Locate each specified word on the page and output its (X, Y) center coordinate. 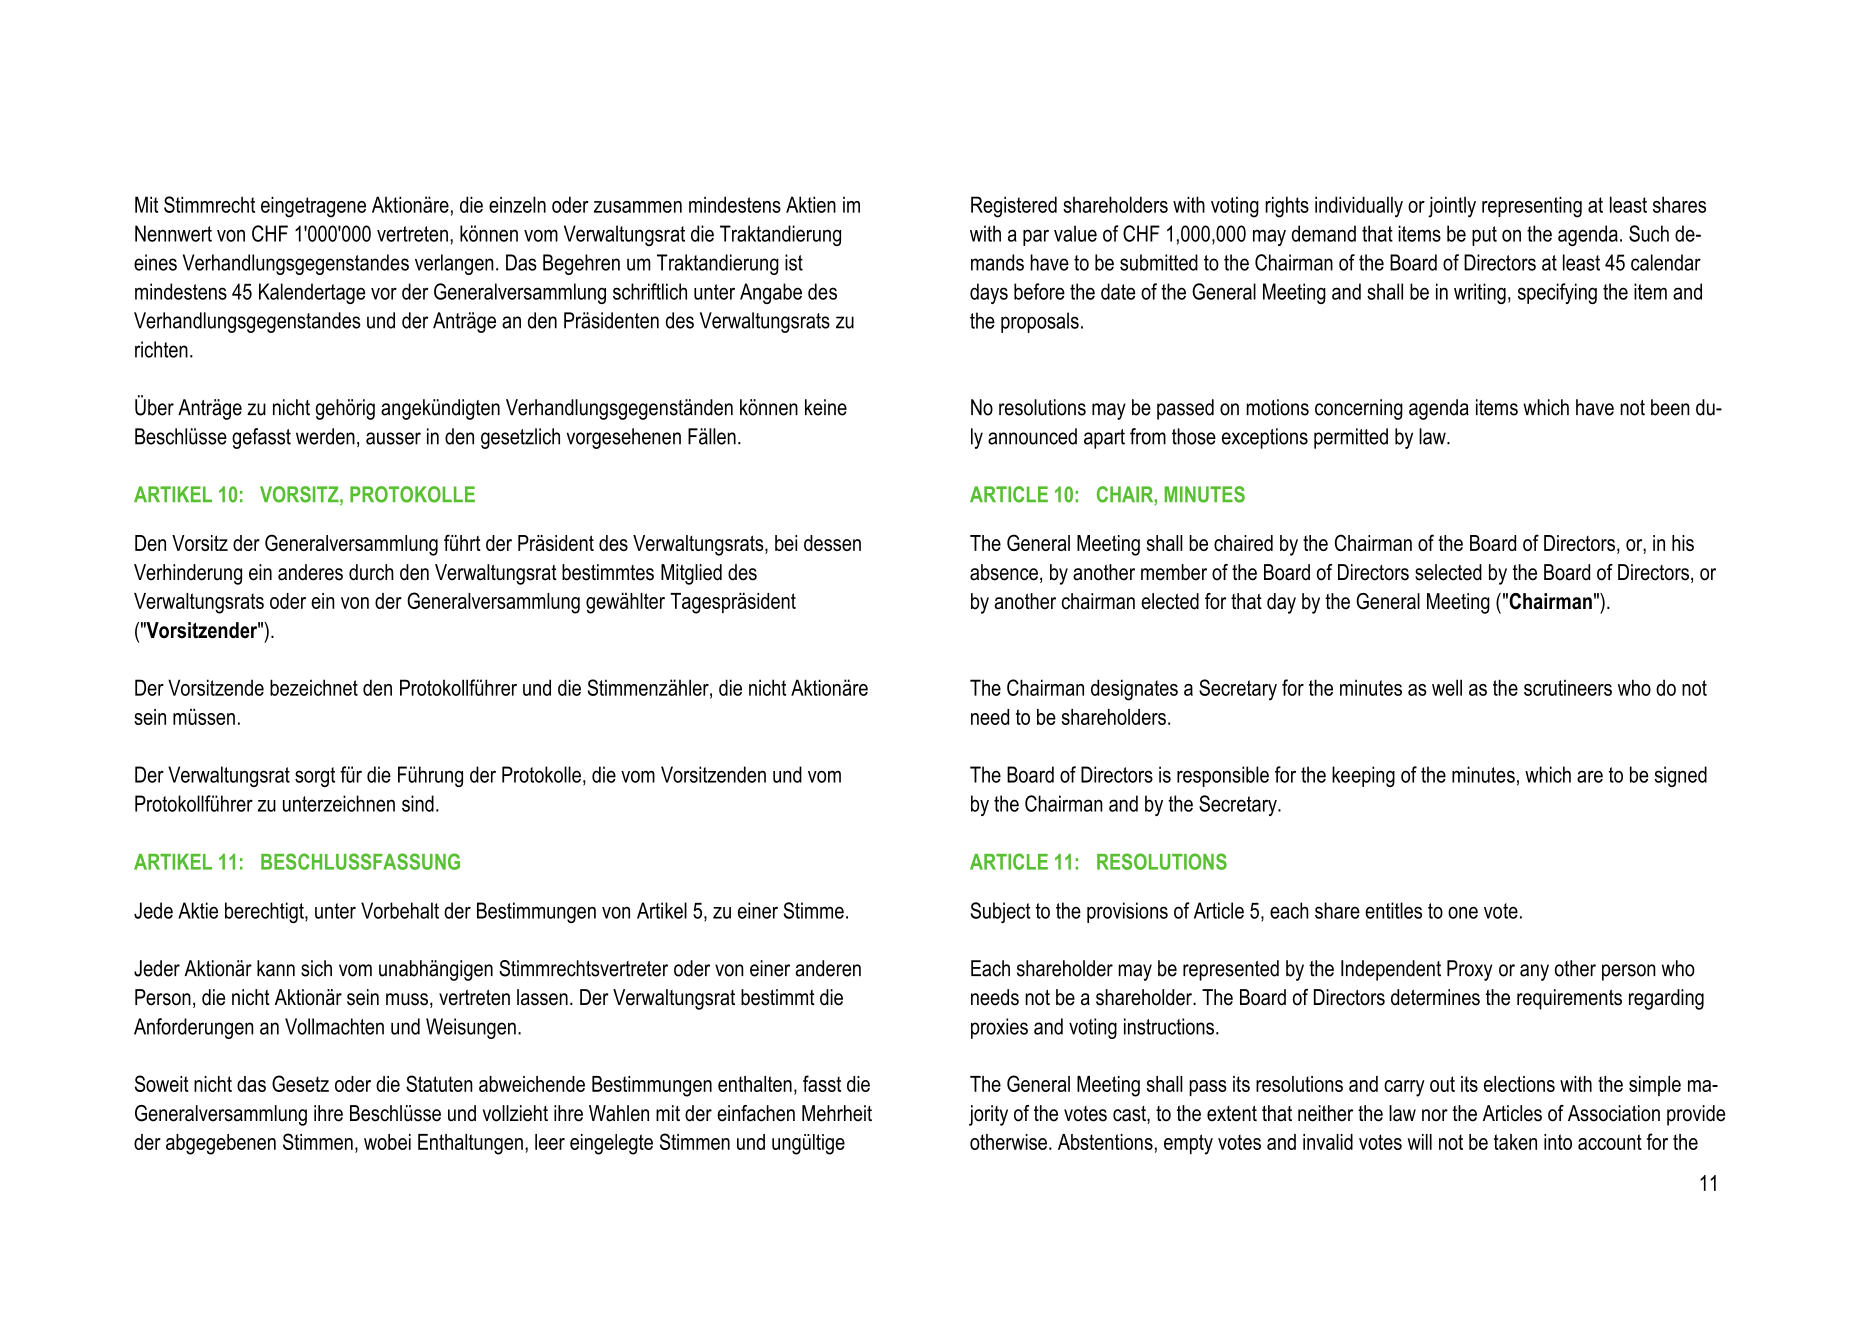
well (1447, 687)
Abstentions (1105, 1142)
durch (371, 572)
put (1484, 236)
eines (155, 262)
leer (550, 1142)
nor (1435, 1115)
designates (1134, 690)
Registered (1014, 207)
